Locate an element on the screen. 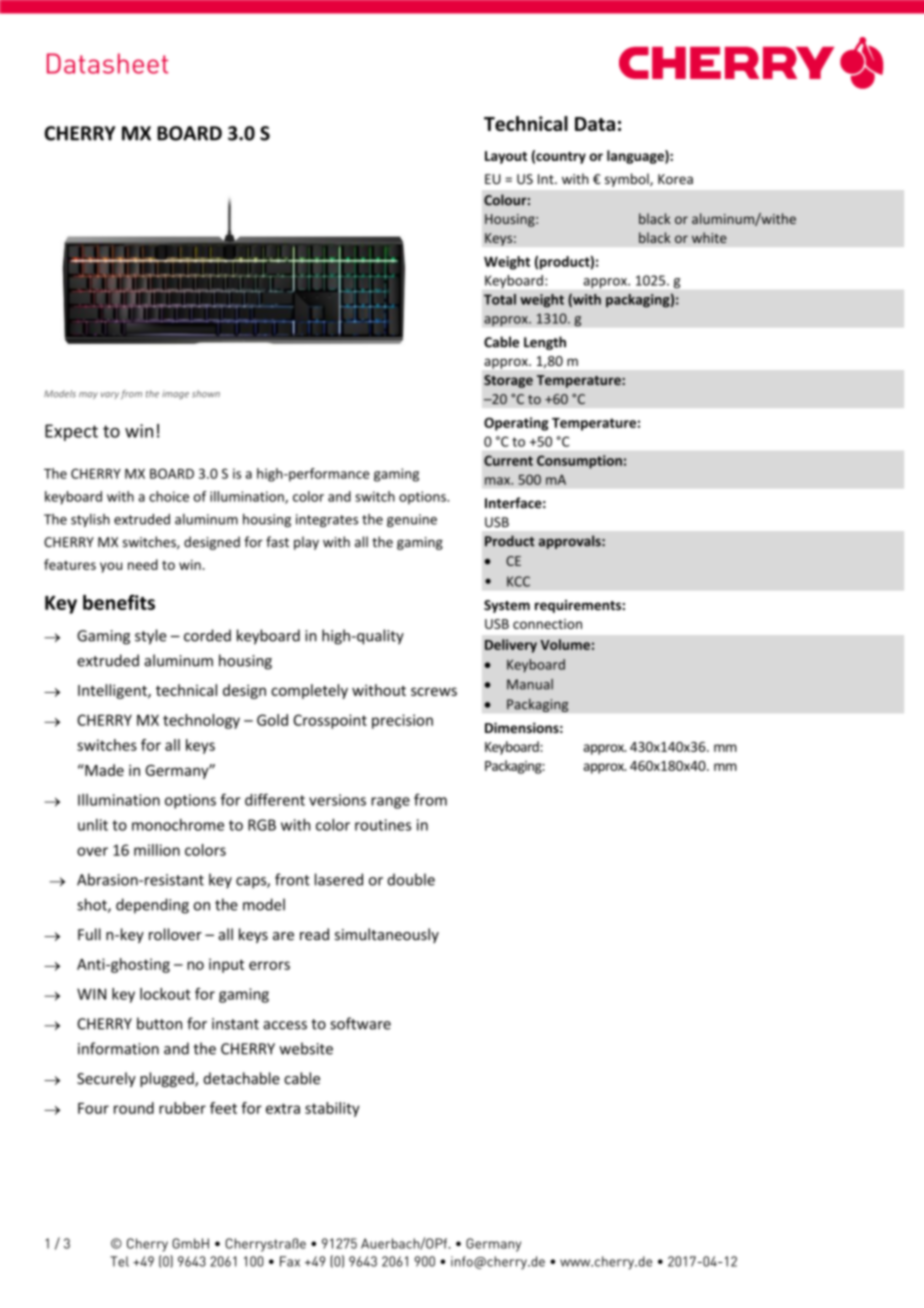  double is located at coordinates (411, 879).
